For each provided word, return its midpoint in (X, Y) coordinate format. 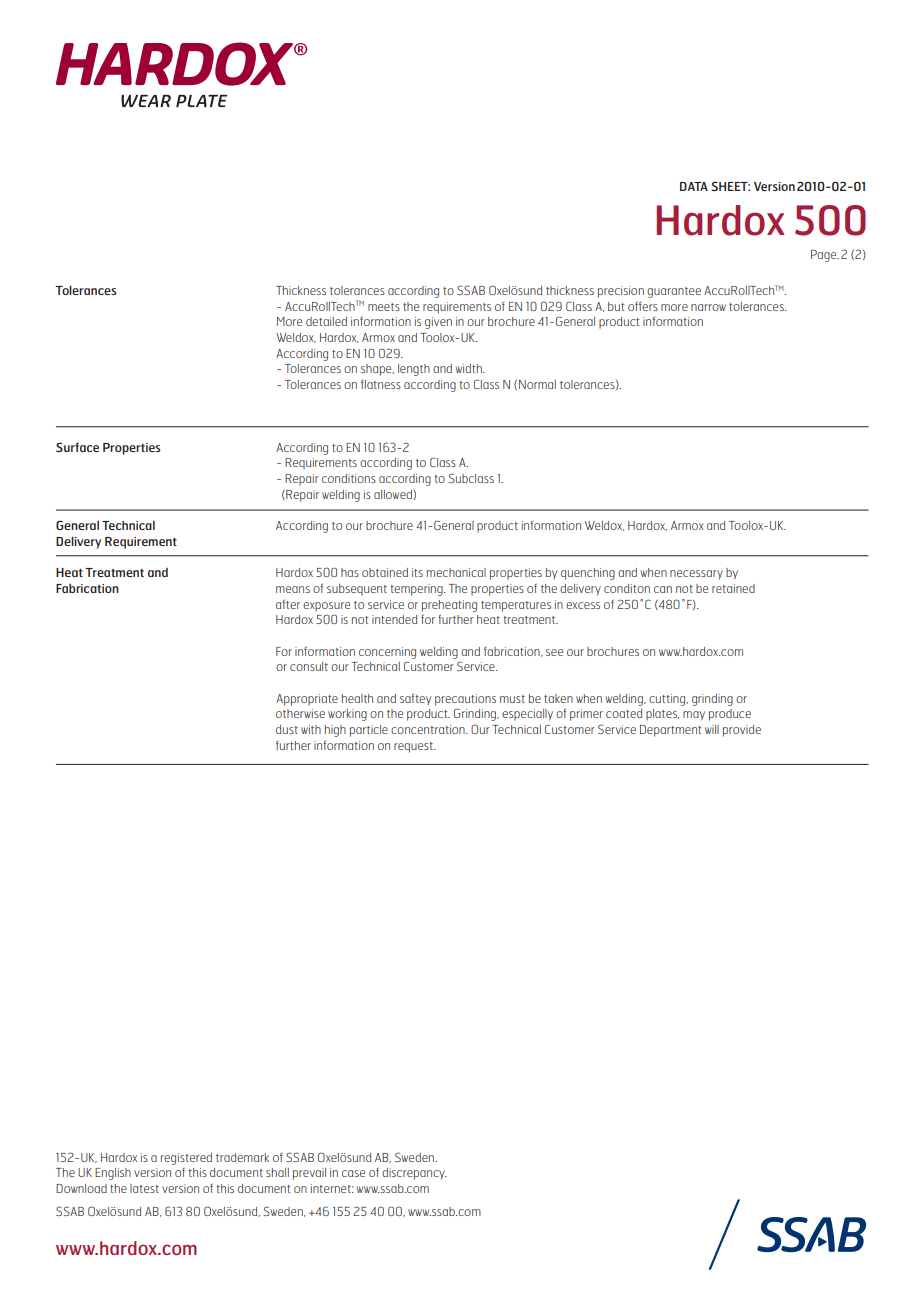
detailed (326, 321)
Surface (77, 447)
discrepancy (414, 1174)
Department (671, 731)
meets (384, 307)
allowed (394, 495)
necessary (696, 575)
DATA (694, 186)
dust (287, 729)
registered (186, 1159)
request (415, 747)
